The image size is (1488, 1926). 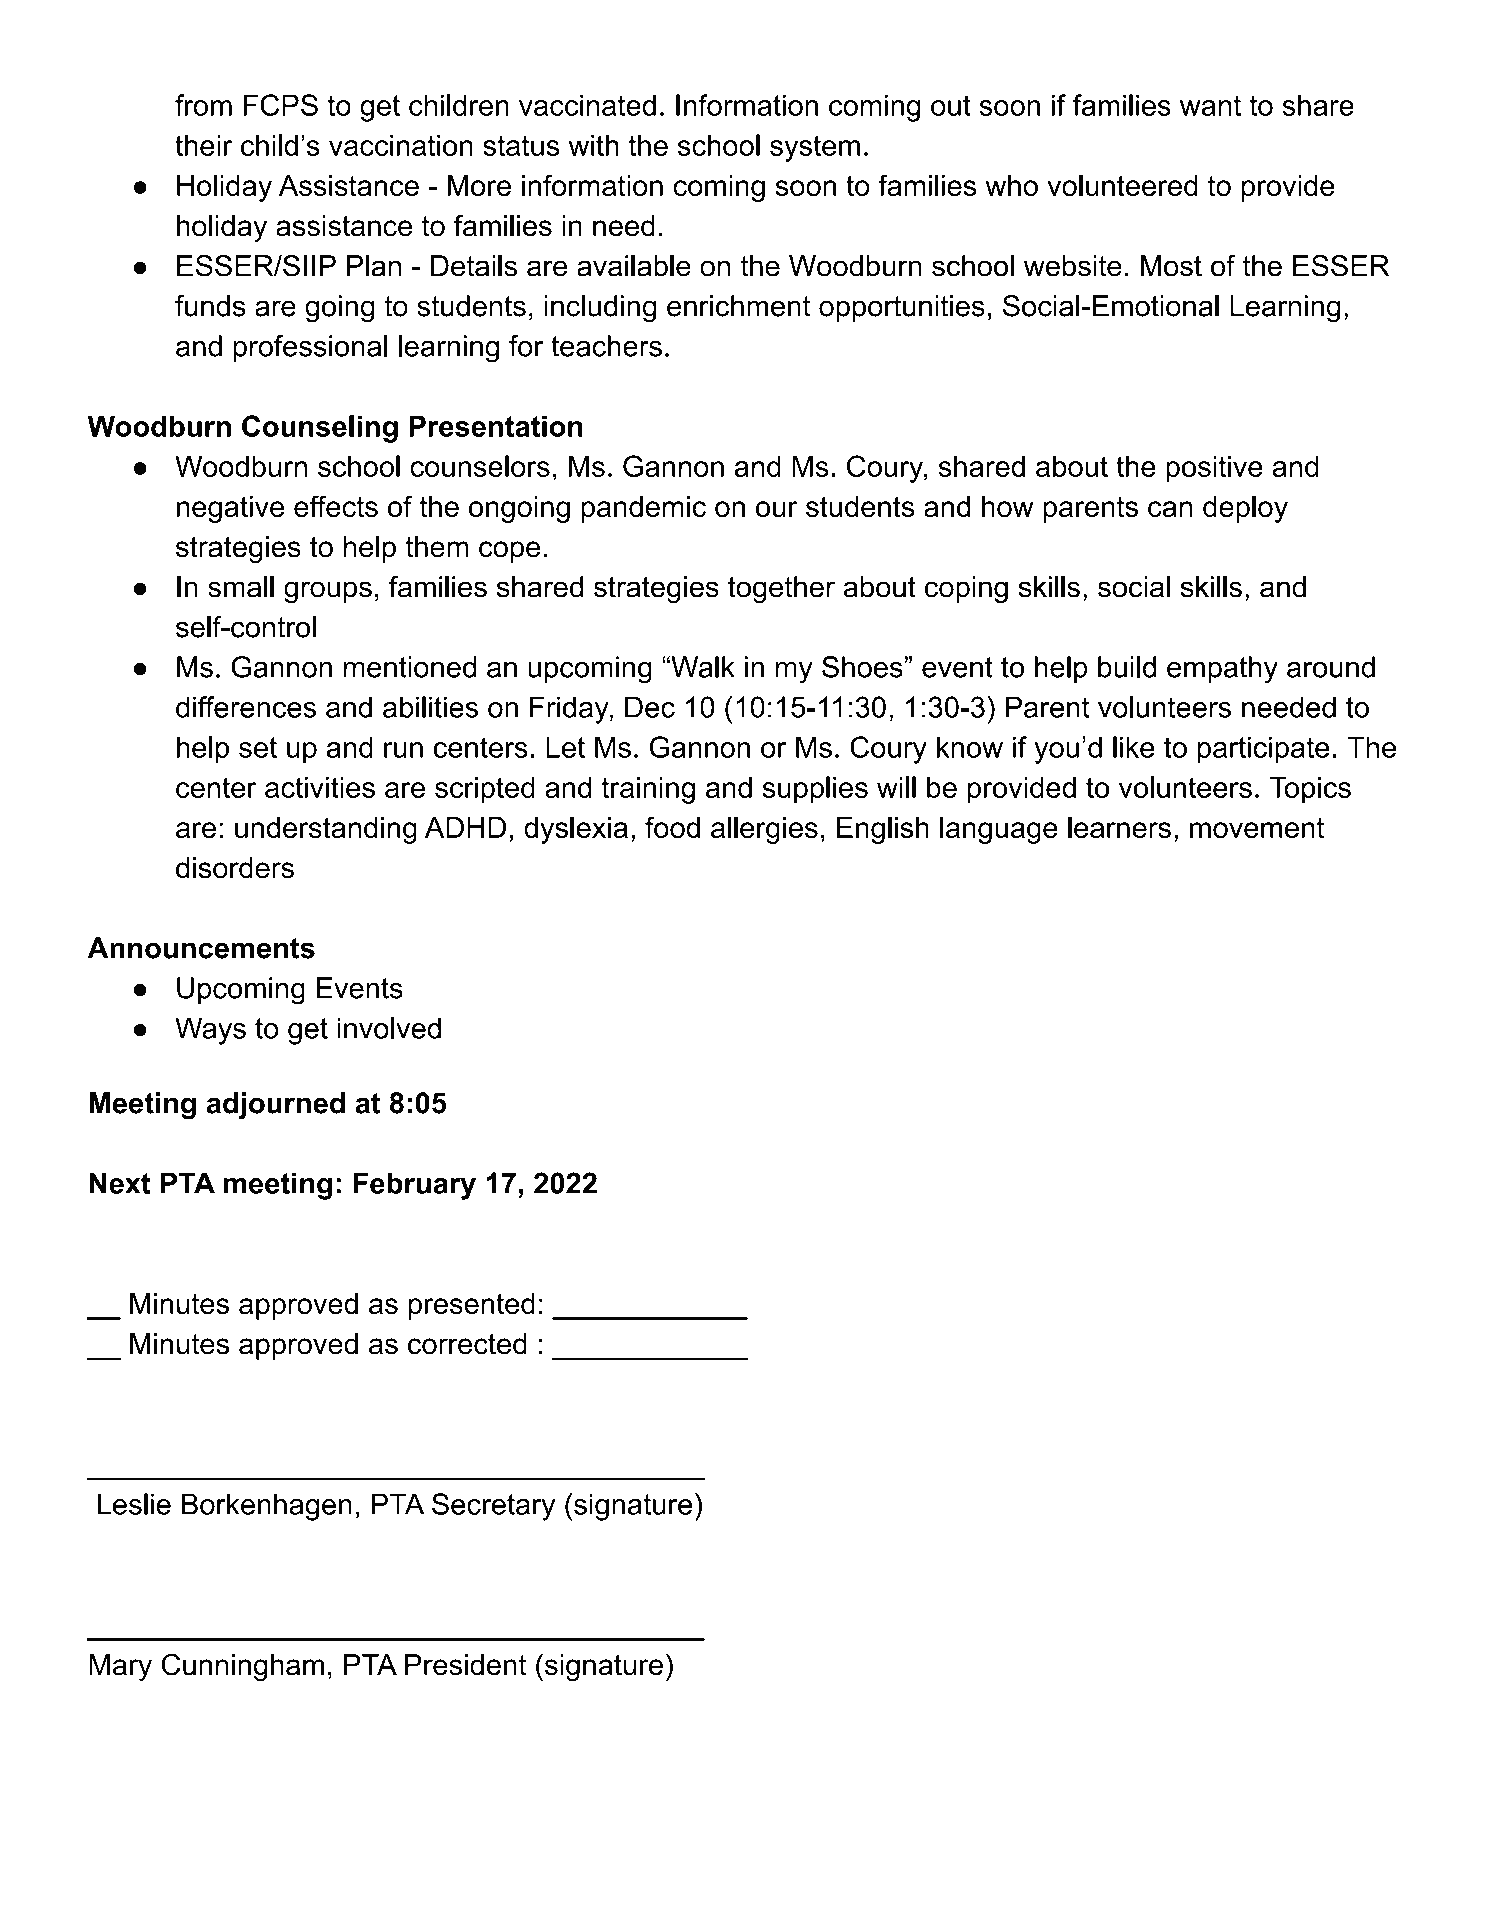 I want to click on Cunningham, so click(x=243, y=1667).
